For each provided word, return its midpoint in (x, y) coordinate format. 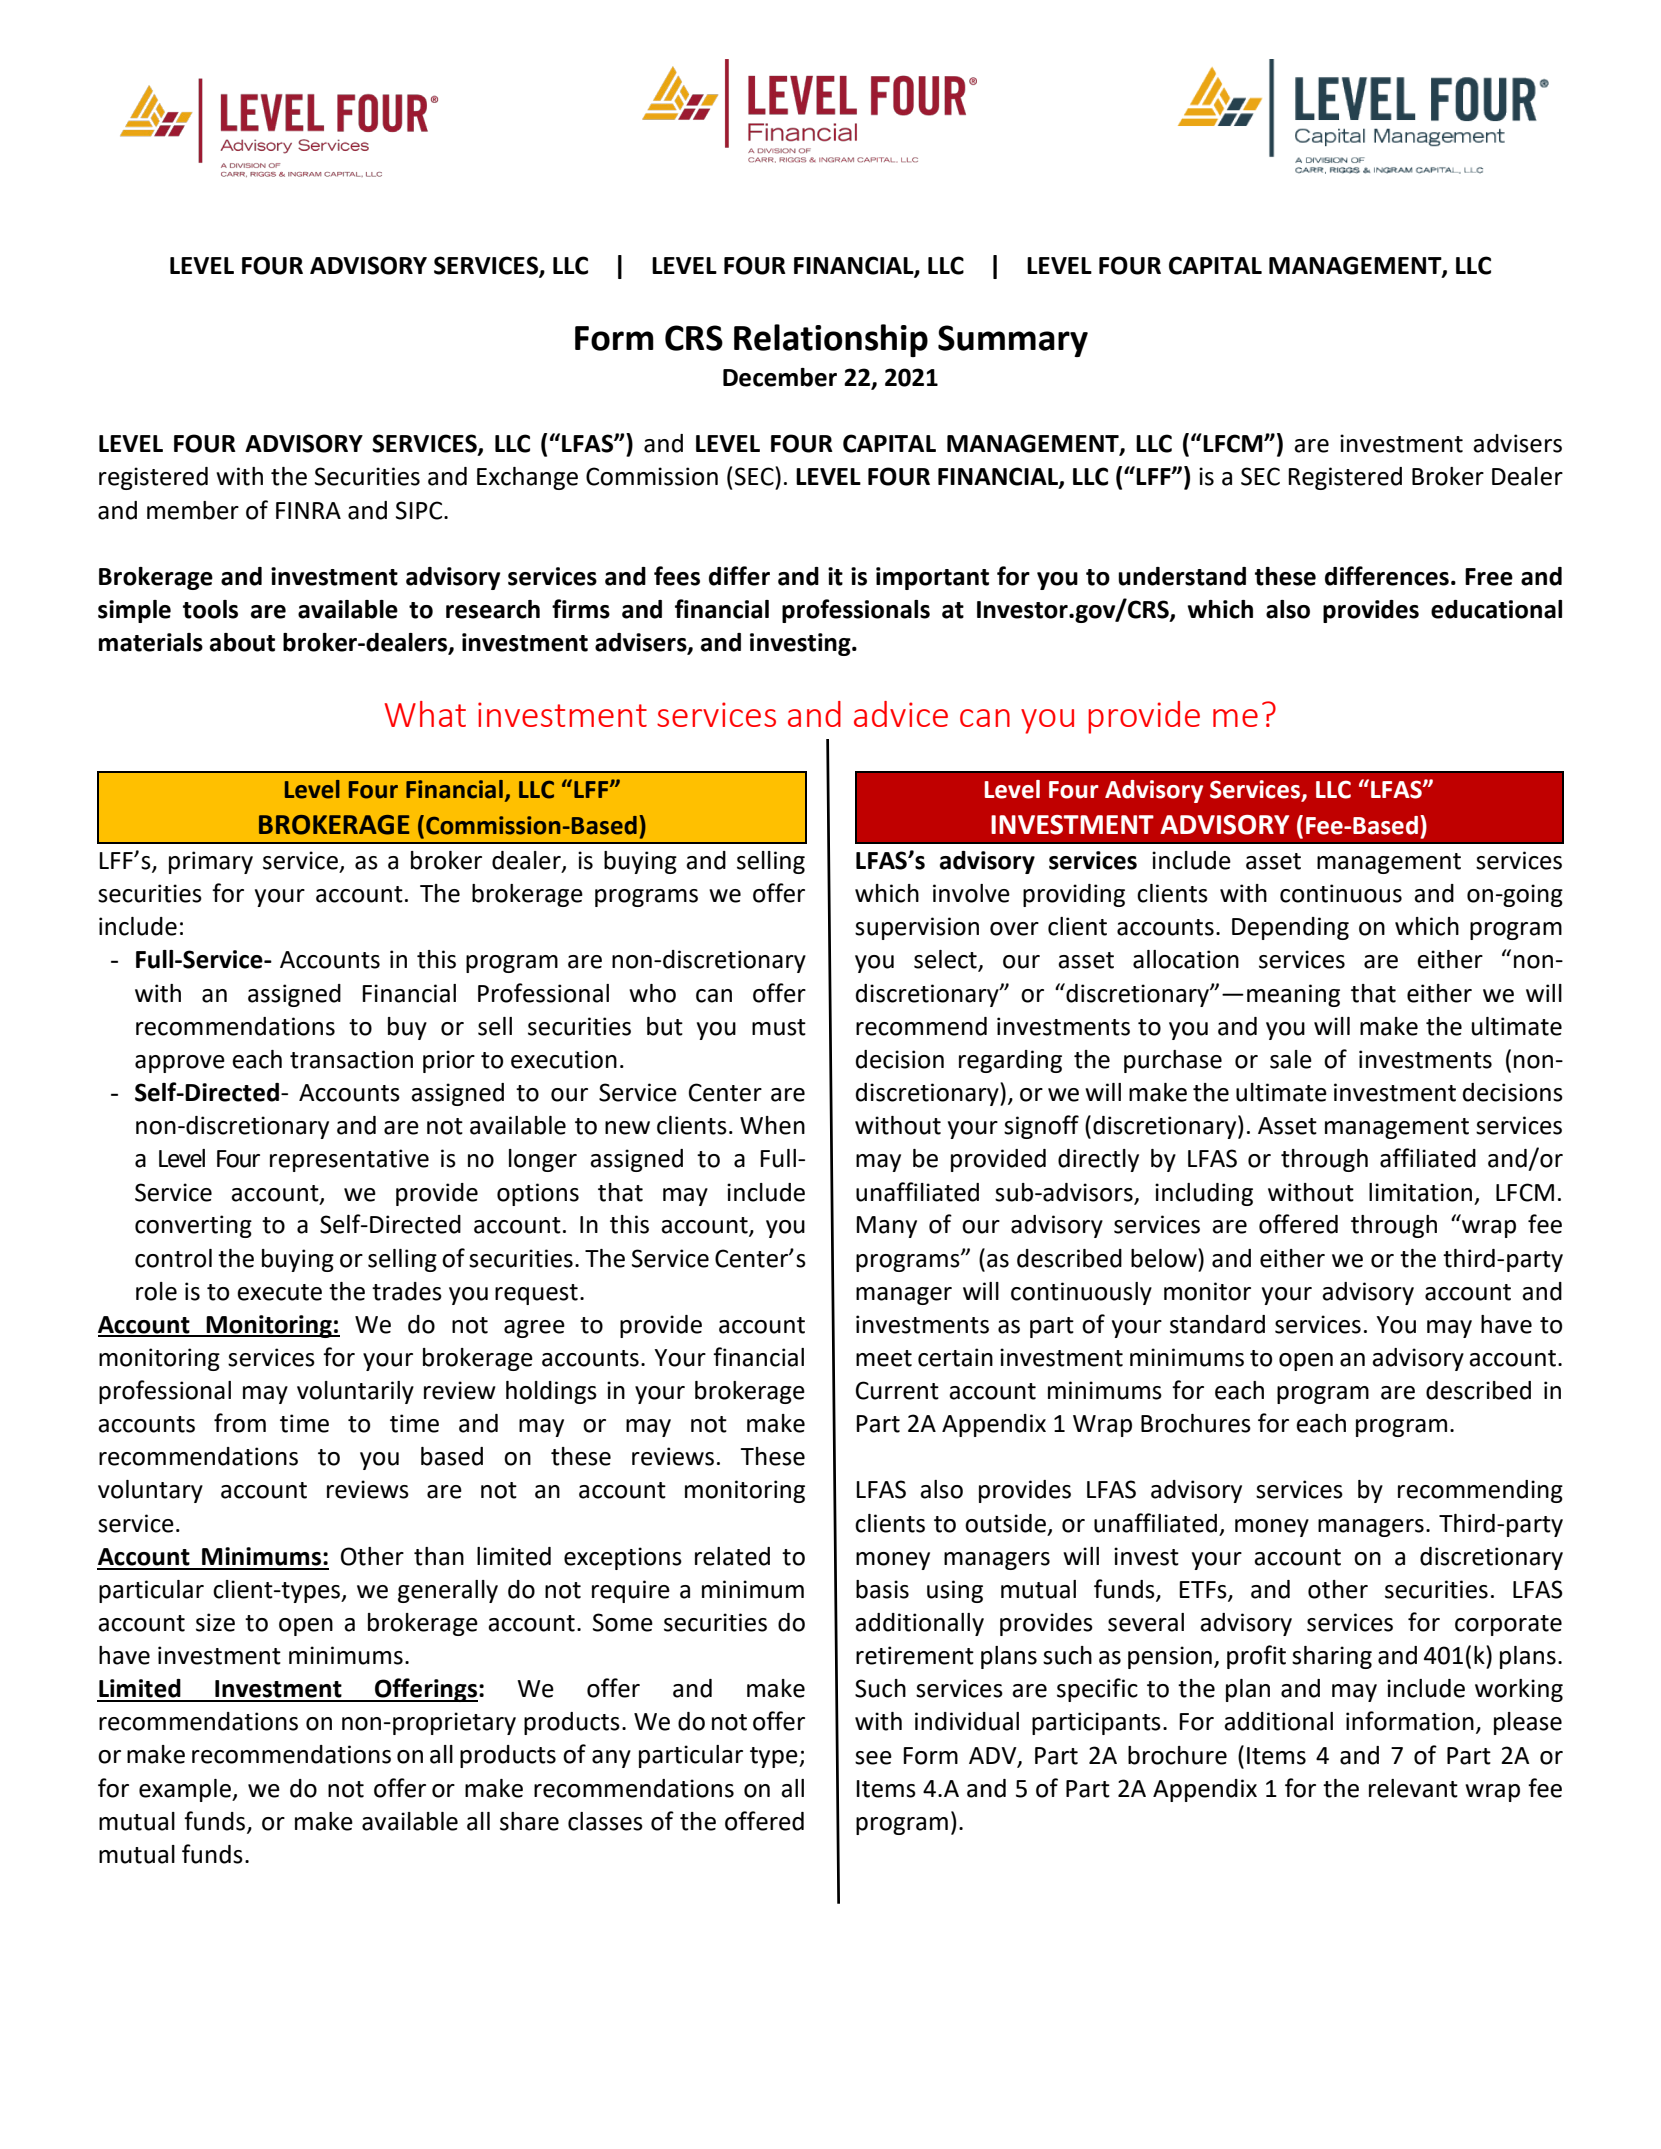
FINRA (308, 510)
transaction (351, 1059)
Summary (1013, 341)
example (186, 1790)
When (772, 1125)
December (780, 377)
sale (1291, 1059)
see (873, 1758)
